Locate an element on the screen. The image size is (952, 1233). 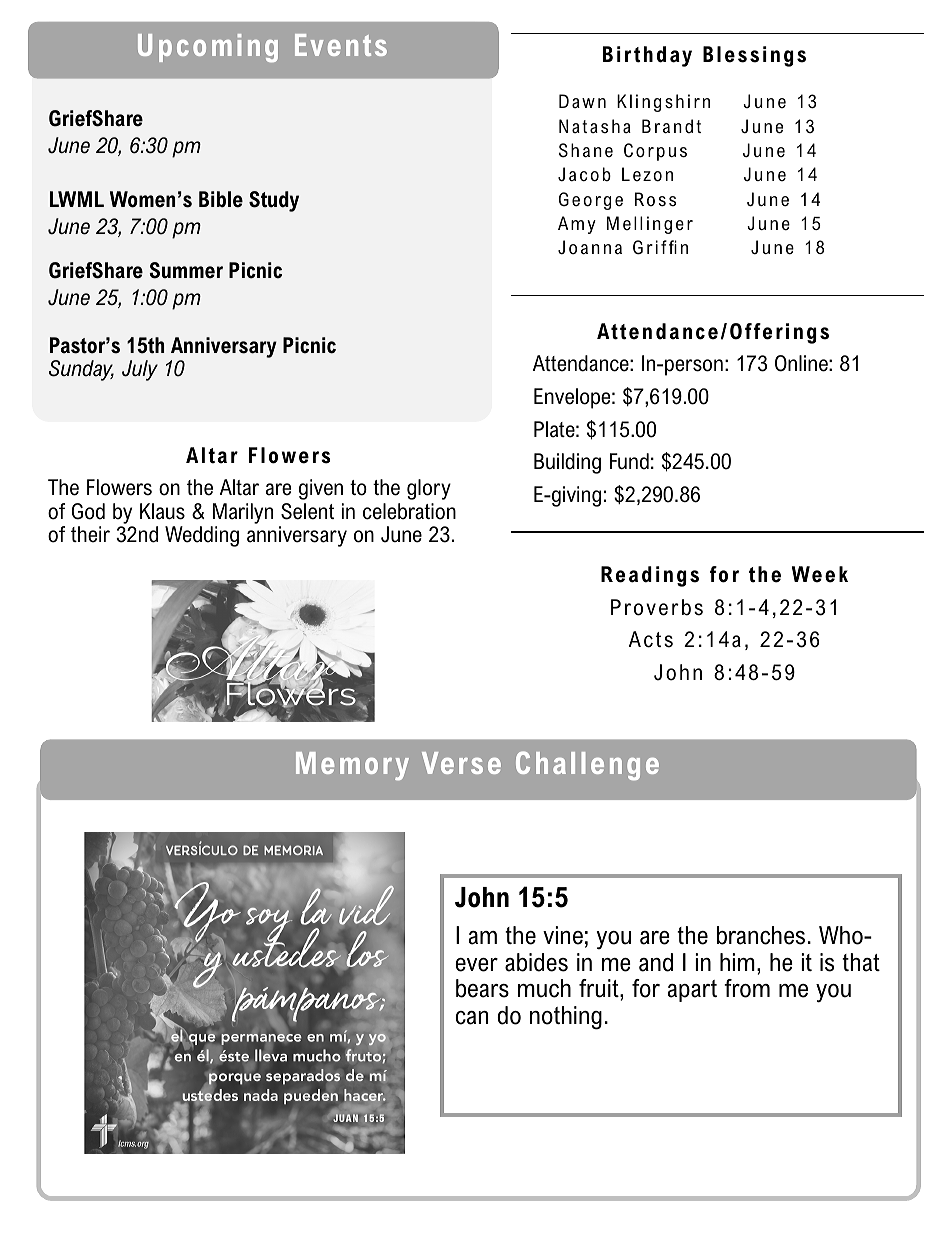
Upcoming is located at coordinates (208, 48).
